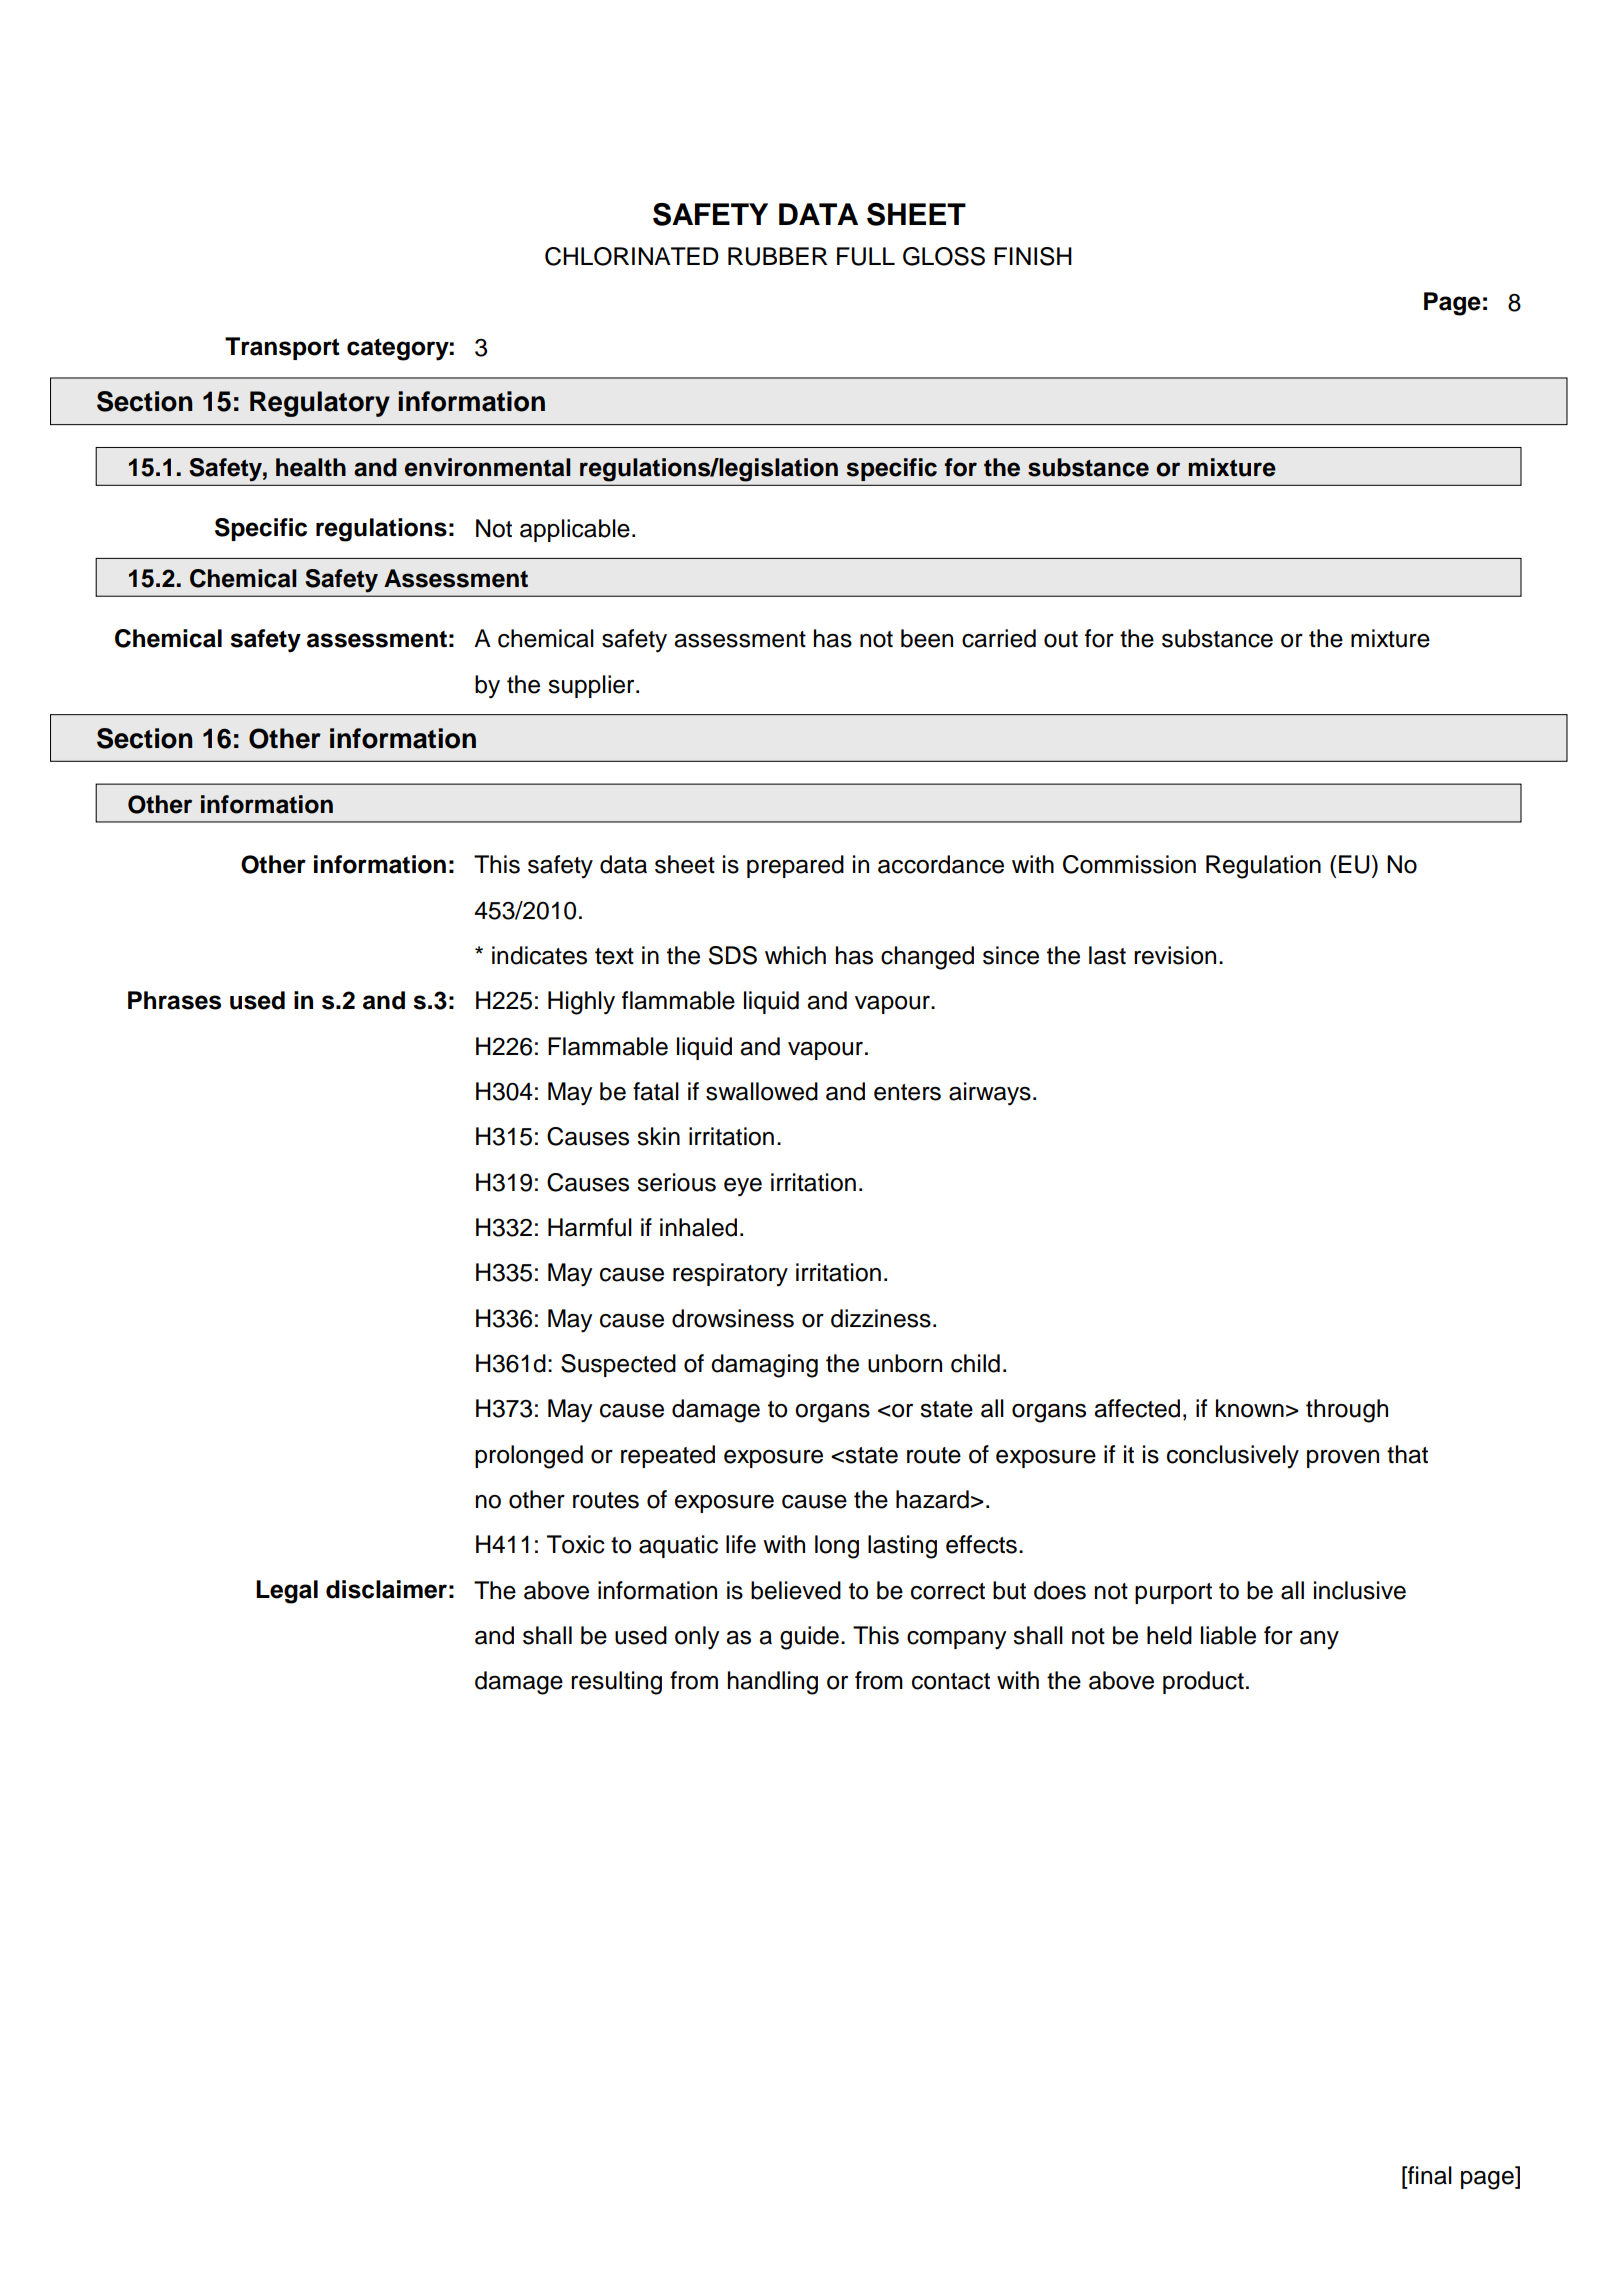 This page has width=1617, height=2289. Describe the element at coordinates (590, 1227) in the page. I see `Harmful` at that location.
